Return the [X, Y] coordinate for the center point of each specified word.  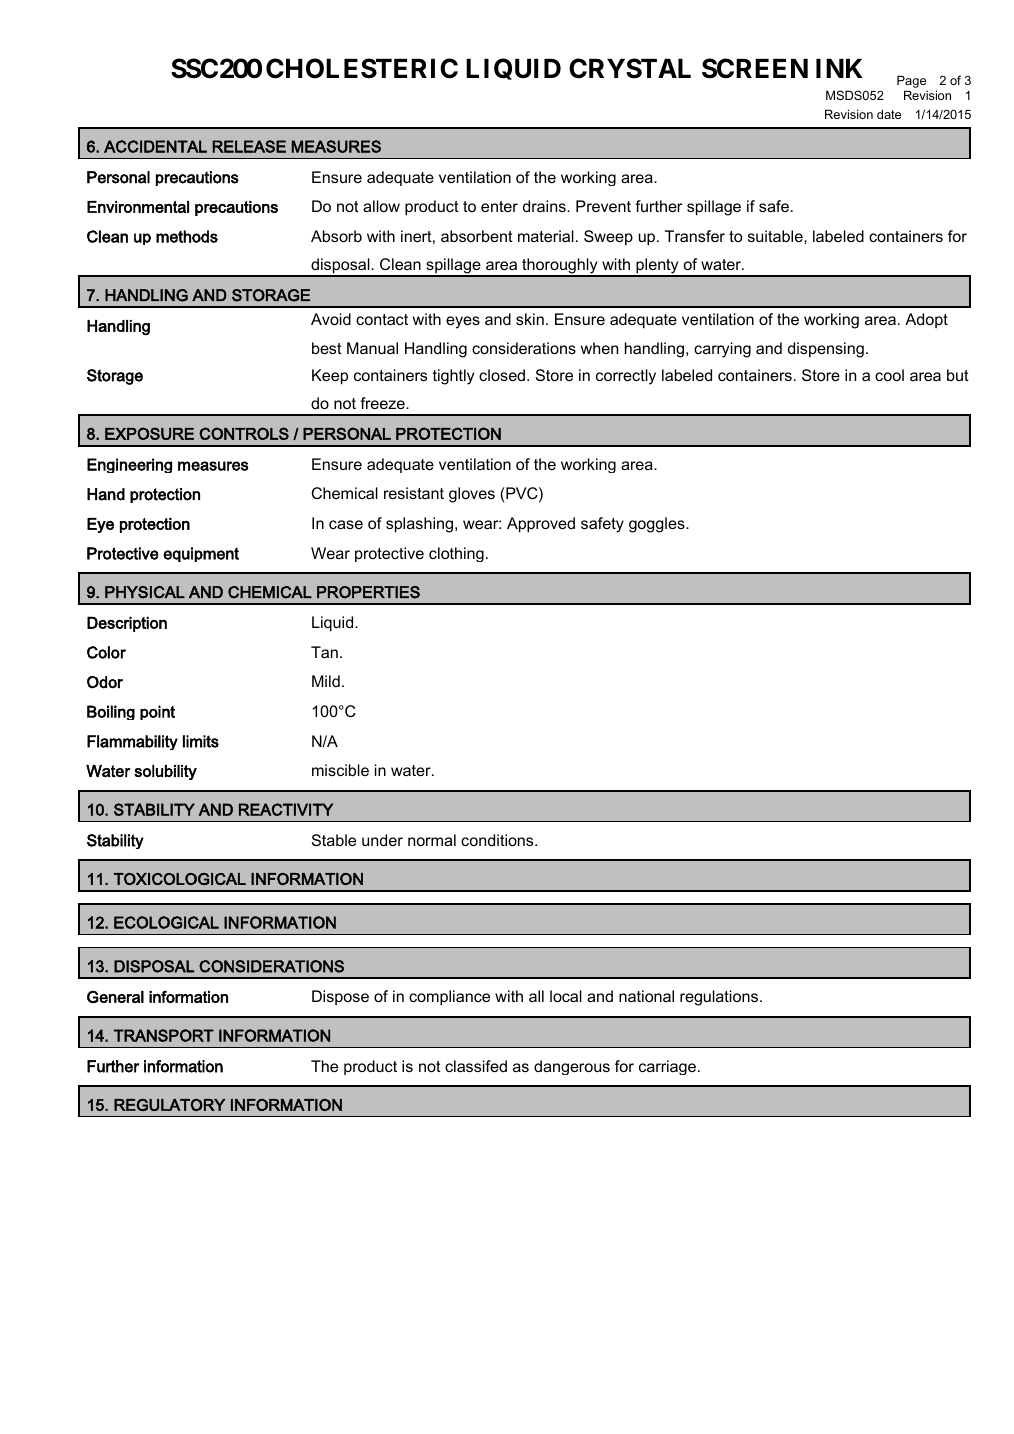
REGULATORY [169, 1104]
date [889, 114]
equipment [201, 554]
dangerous [572, 1067]
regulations [720, 998]
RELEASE [249, 146]
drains [545, 206]
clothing [456, 554]
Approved [541, 525]
